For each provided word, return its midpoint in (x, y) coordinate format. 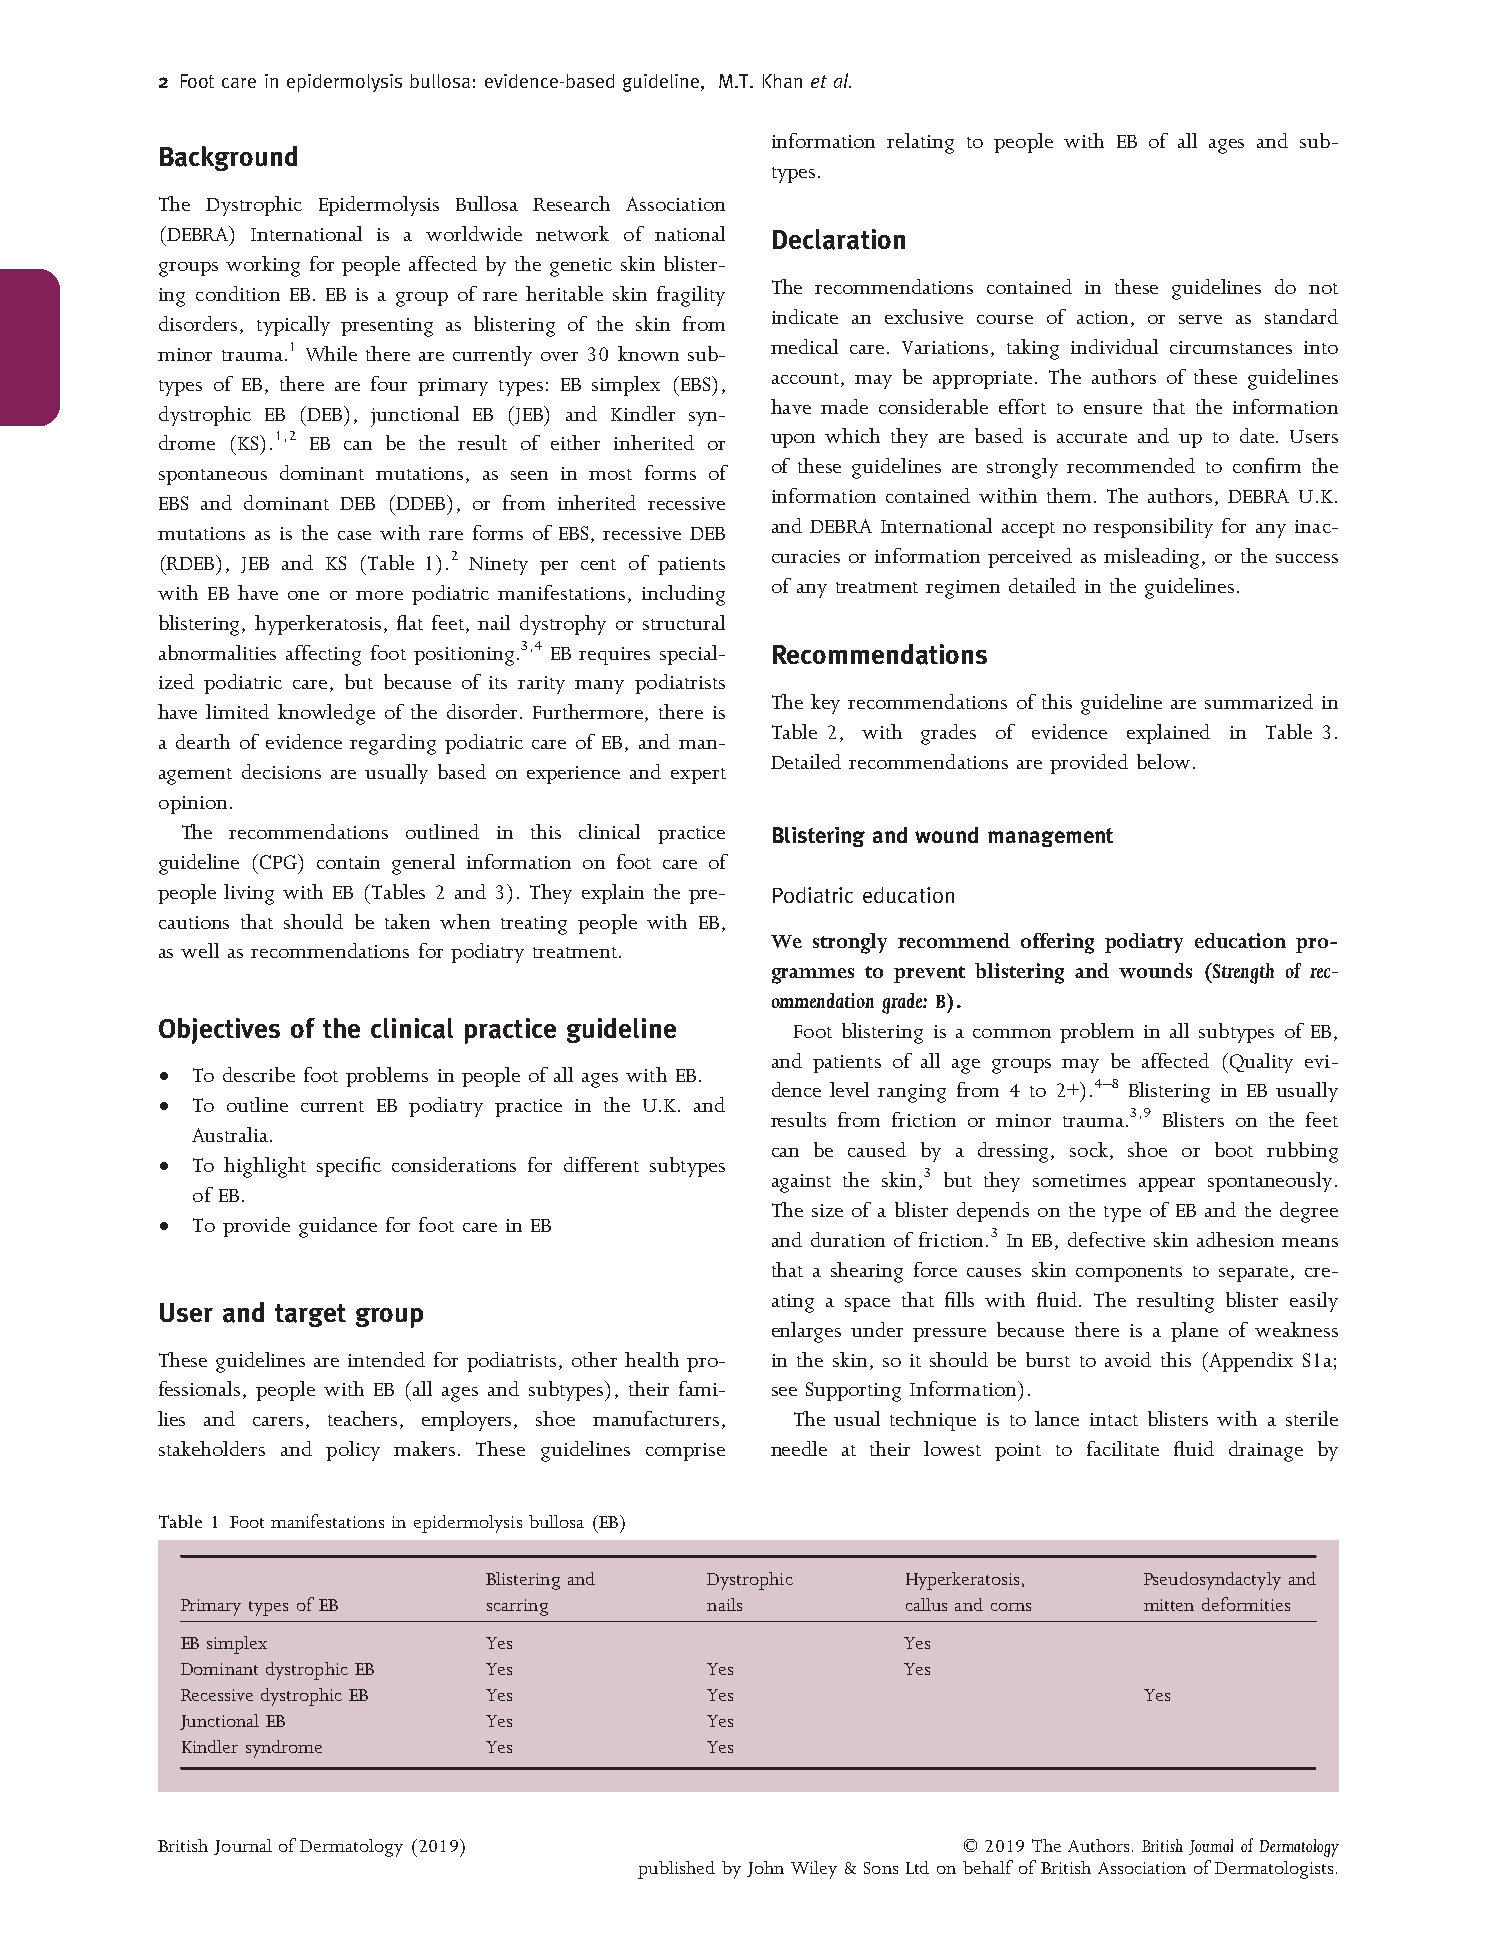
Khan (782, 81)
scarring (517, 1607)
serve (1200, 319)
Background (228, 158)
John (765, 1869)
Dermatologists (1274, 1870)
